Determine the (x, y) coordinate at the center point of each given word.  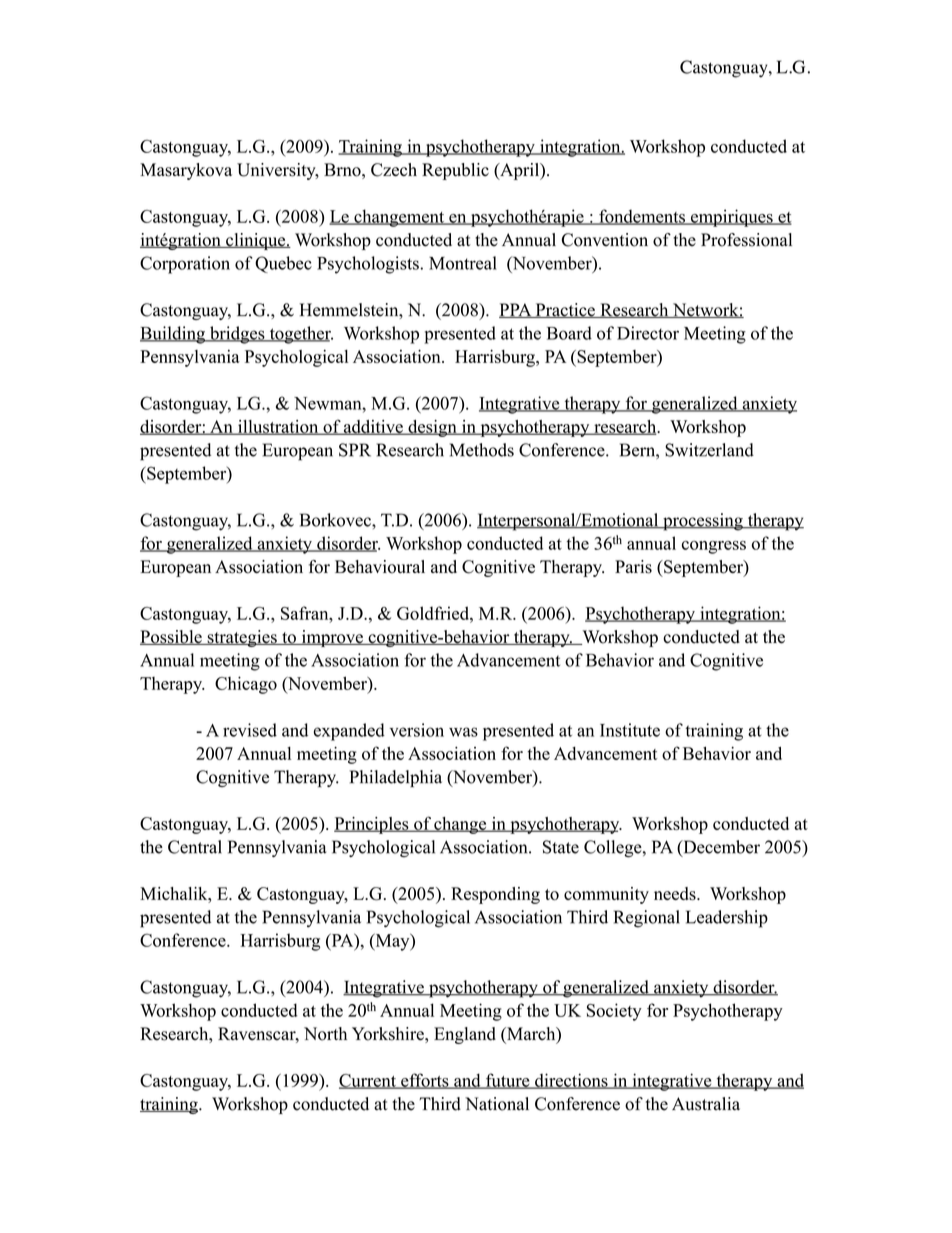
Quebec (283, 264)
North (325, 1034)
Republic (455, 171)
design (432, 428)
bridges (237, 335)
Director (648, 333)
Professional (746, 240)
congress (714, 547)
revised (250, 730)
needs (676, 894)
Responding (495, 895)
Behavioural (380, 567)
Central (195, 847)
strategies (242, 638)
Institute (630, 730)
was (463, 732)
